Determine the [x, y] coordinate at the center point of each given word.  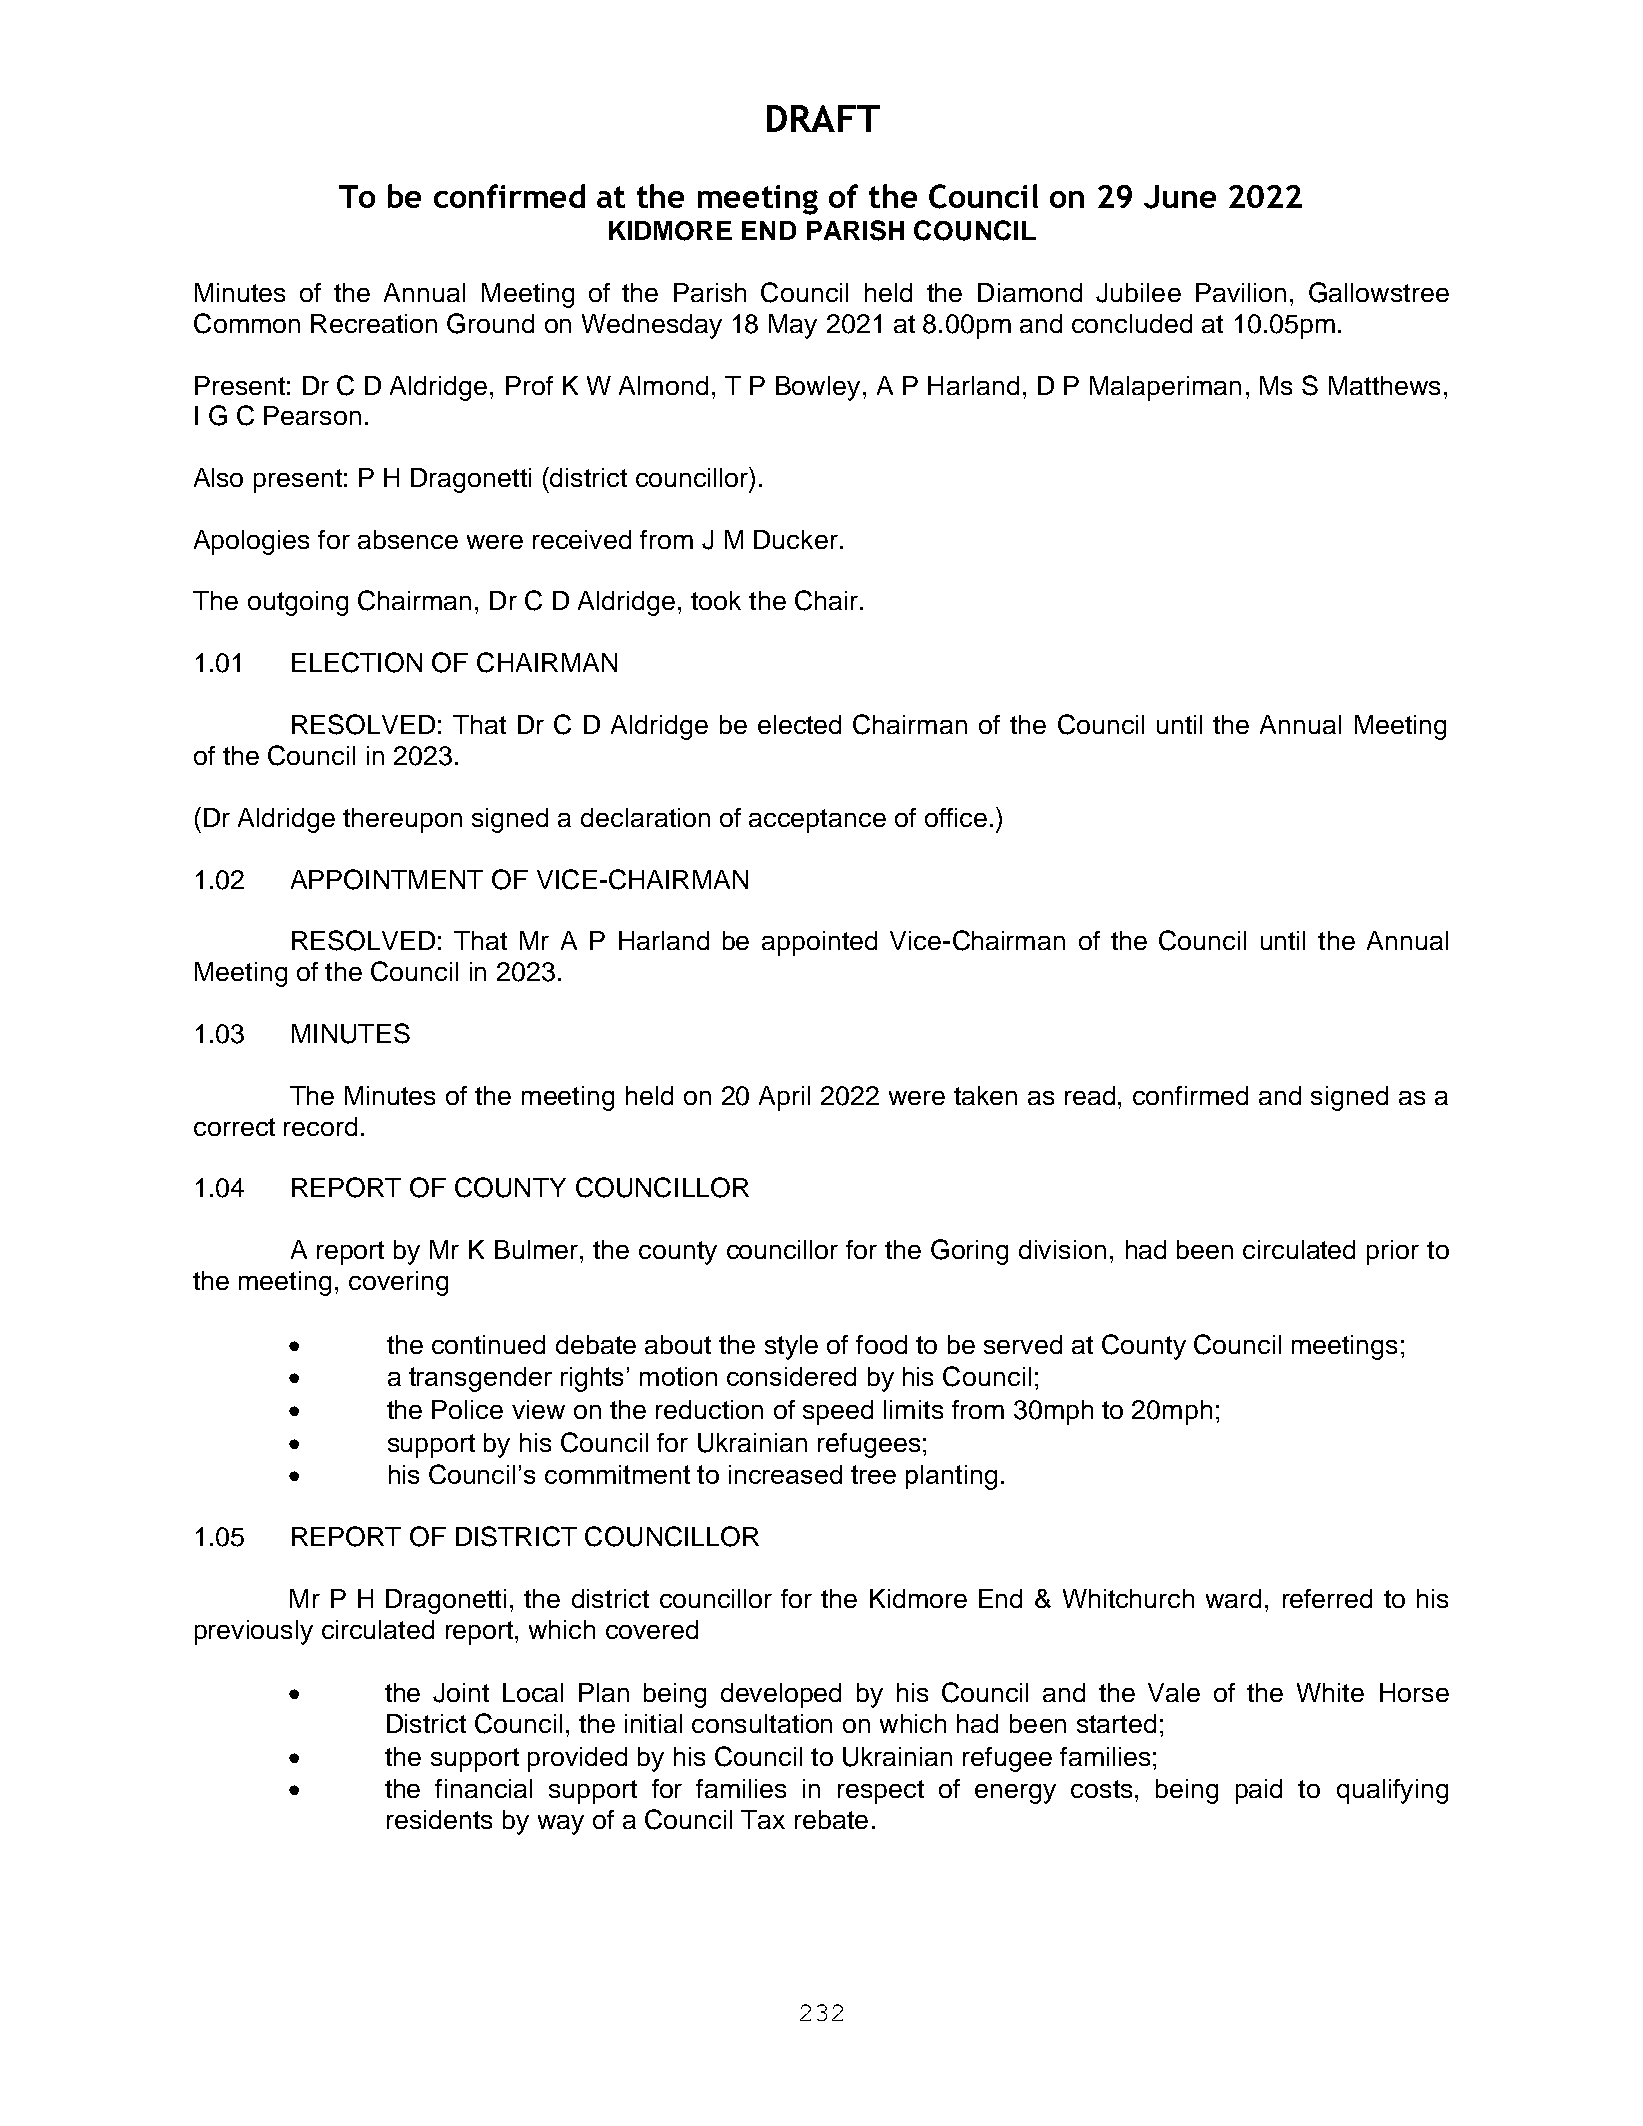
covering [398, 1283]
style [791, 1347]
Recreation [374, 323]
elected [799, 724]
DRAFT [823, 118]
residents [439, 1819]
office [956, 817]
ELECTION [357, 662]
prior [1393, 1252]
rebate [831, 1819]
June [1180, 197]
